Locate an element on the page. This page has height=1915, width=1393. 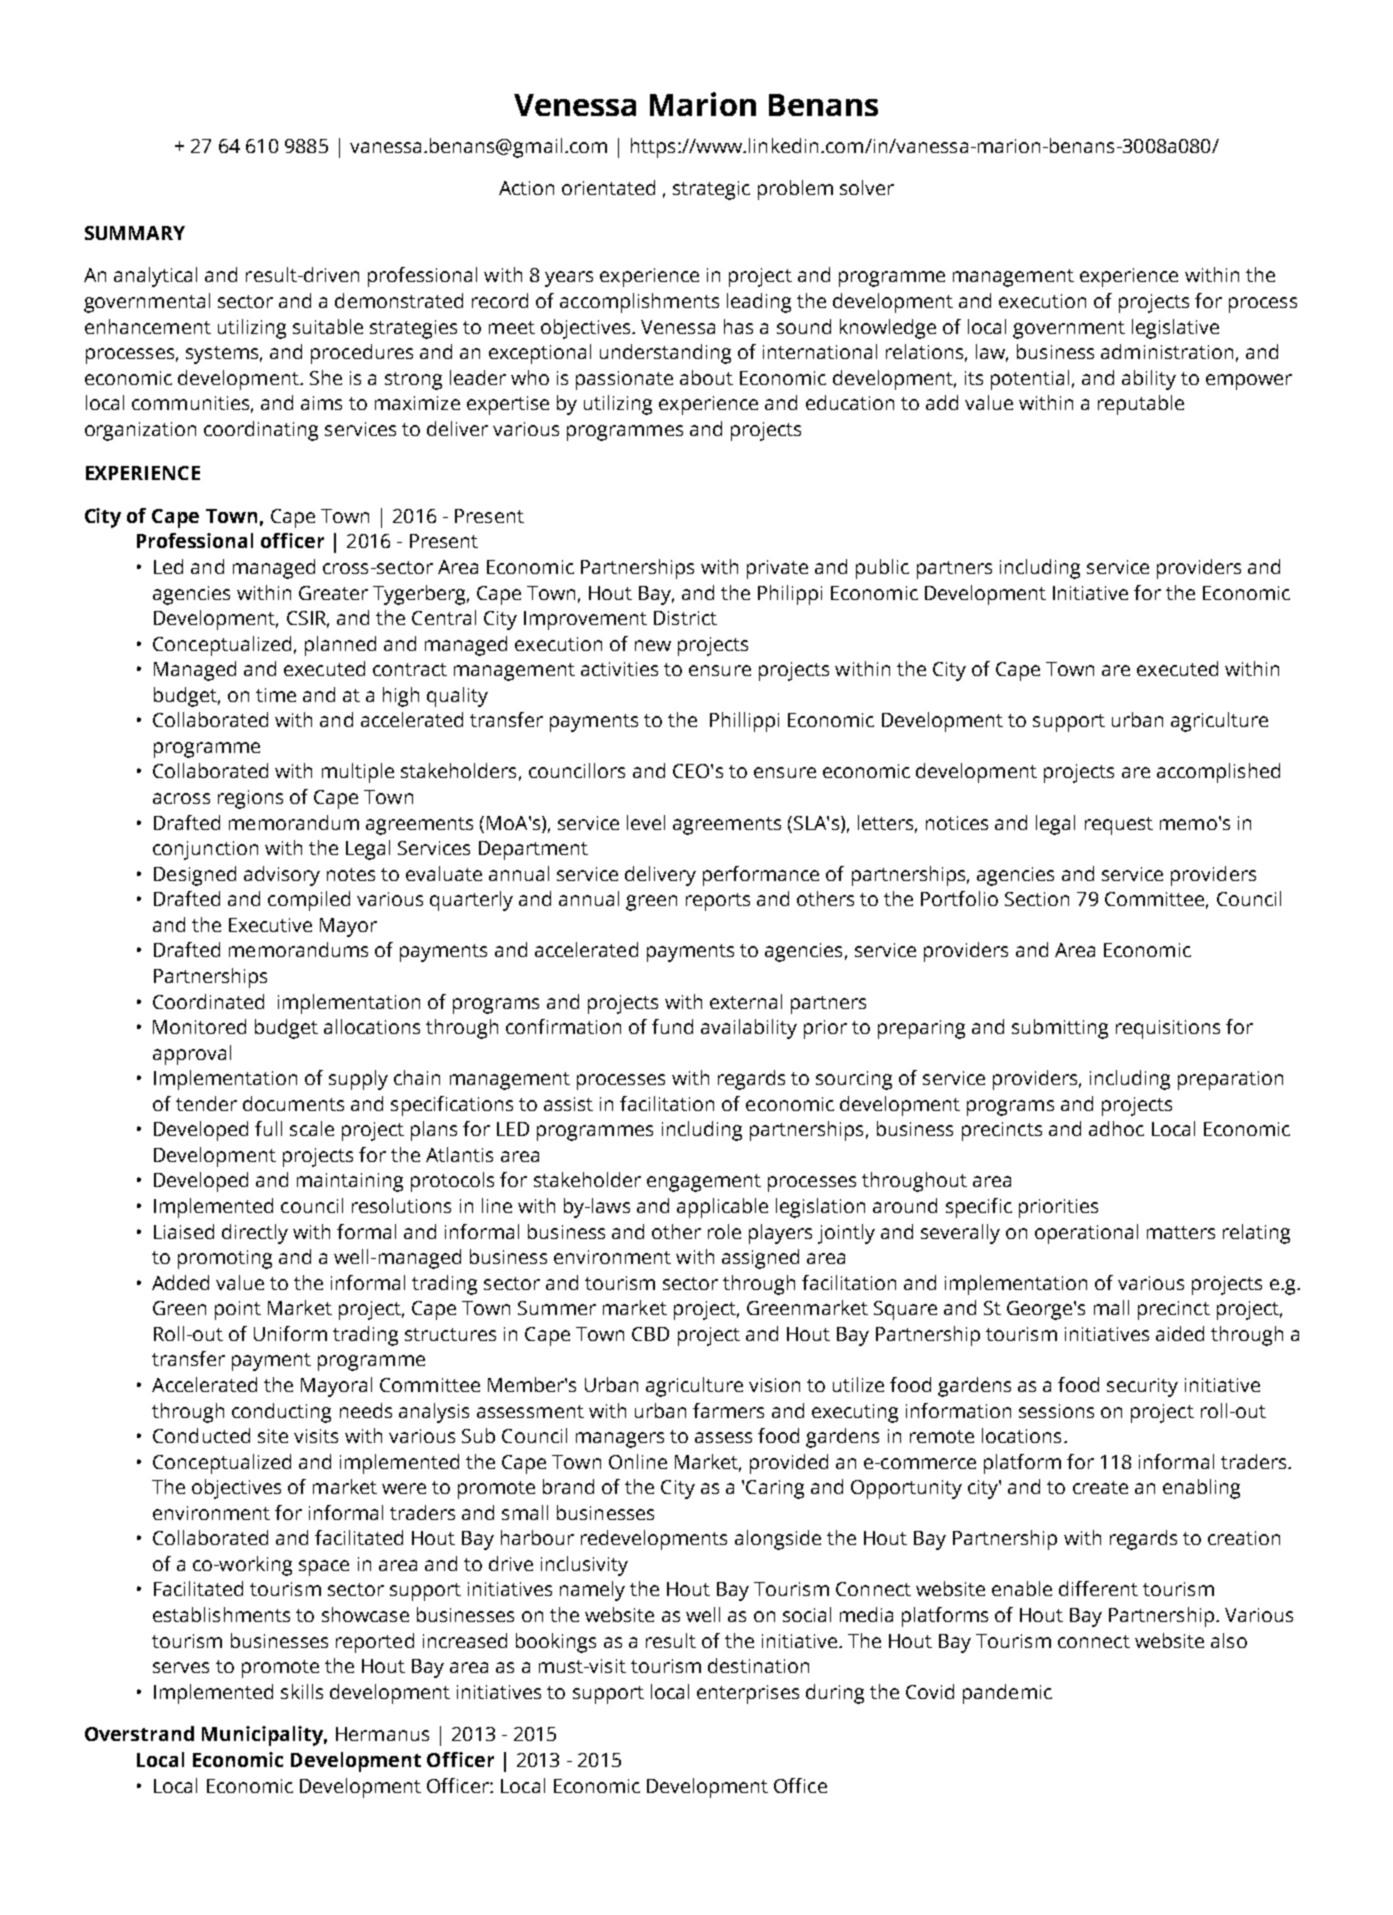
reputable is located at coordinates (1141, 405).
